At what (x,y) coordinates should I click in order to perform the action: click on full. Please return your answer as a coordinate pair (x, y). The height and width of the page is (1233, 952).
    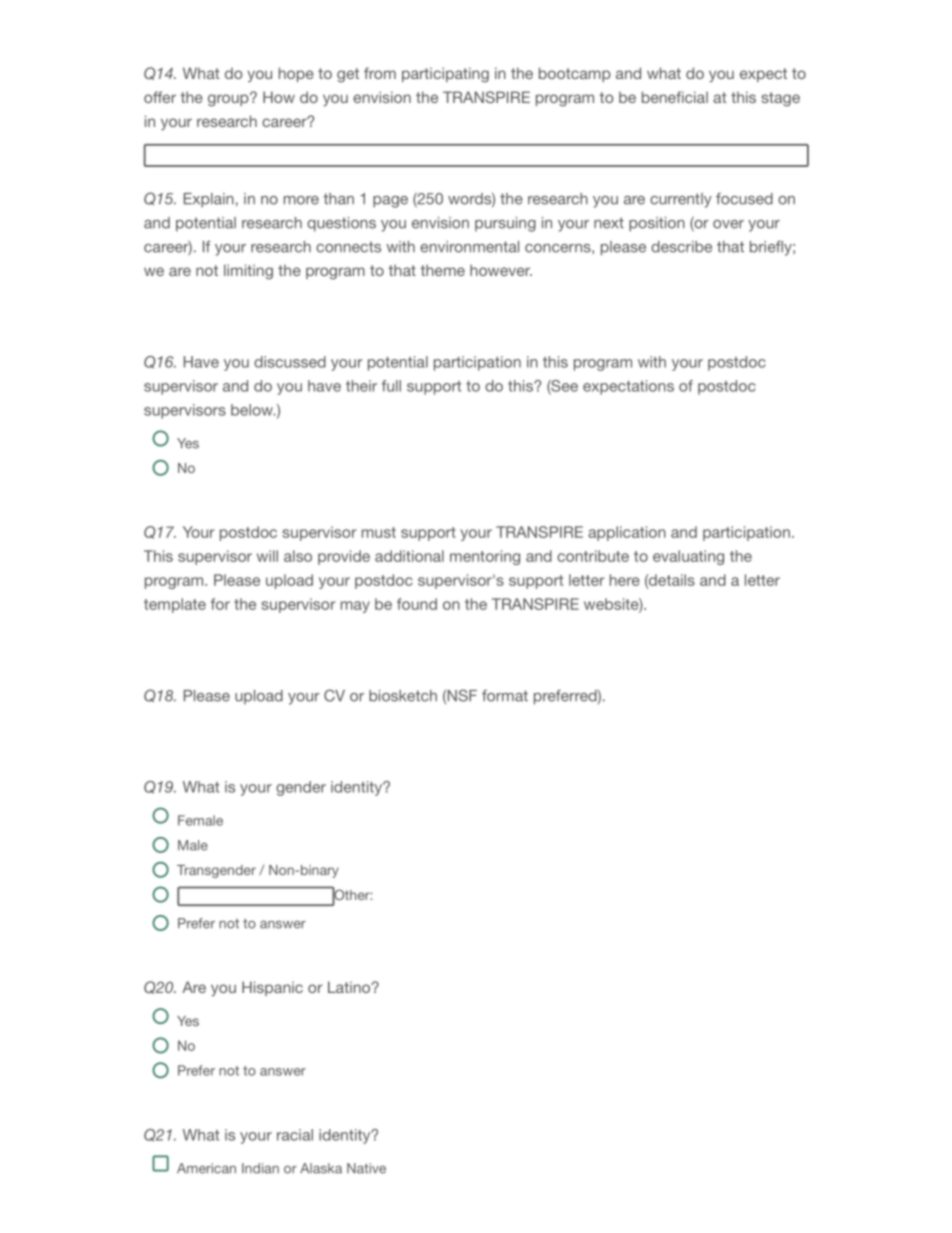
    Looking at the image, I should click on (391, 386).
